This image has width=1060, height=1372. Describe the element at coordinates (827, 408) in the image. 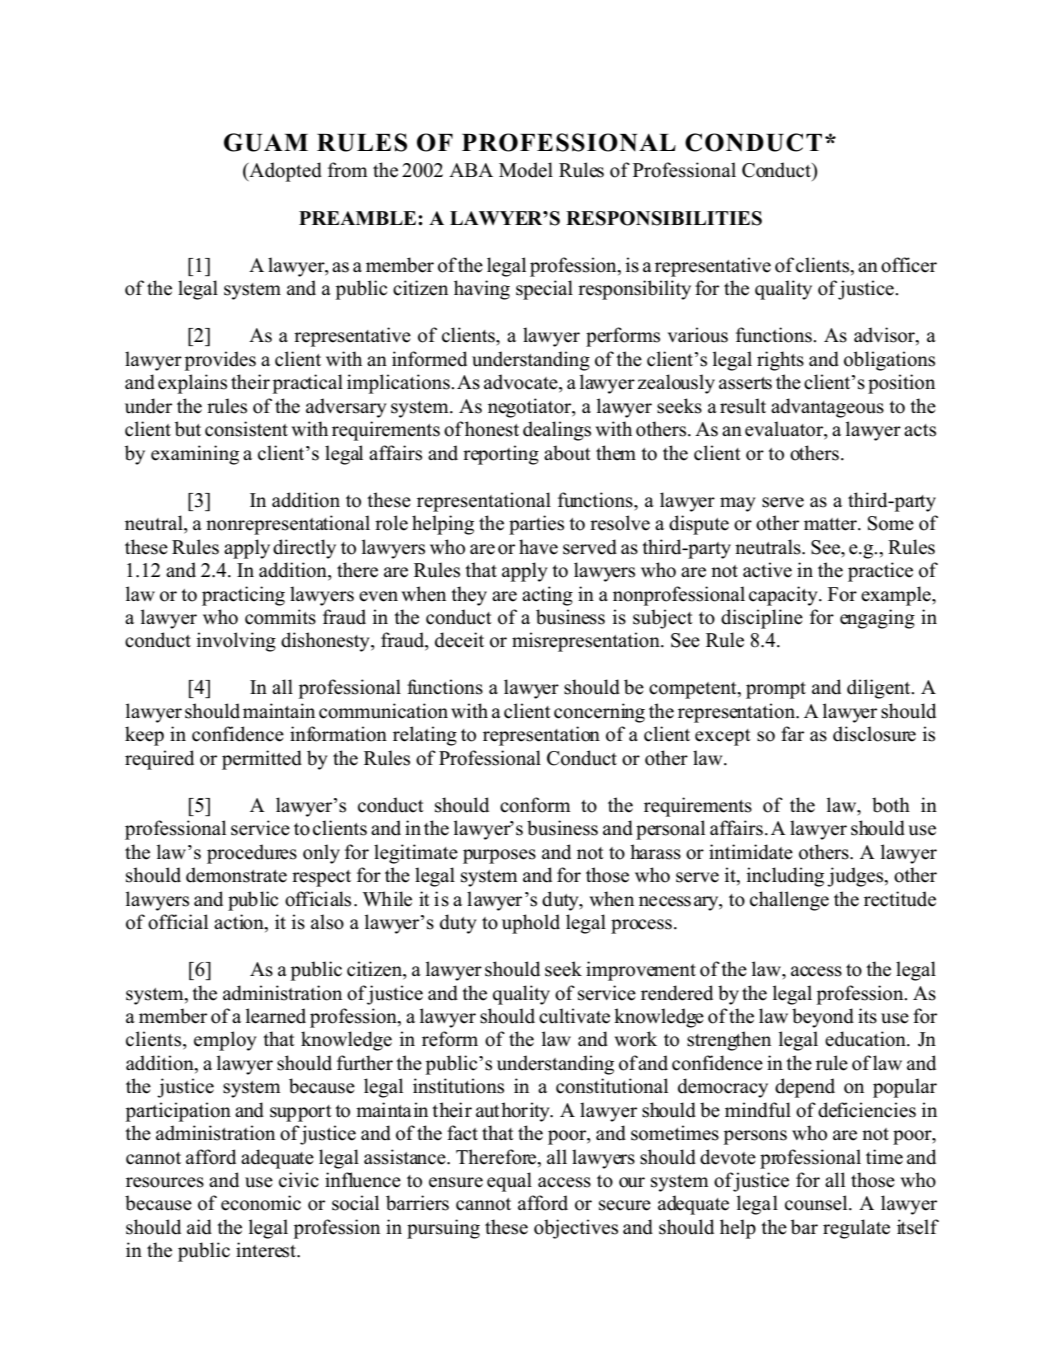

I see `advantageous` at that location.
